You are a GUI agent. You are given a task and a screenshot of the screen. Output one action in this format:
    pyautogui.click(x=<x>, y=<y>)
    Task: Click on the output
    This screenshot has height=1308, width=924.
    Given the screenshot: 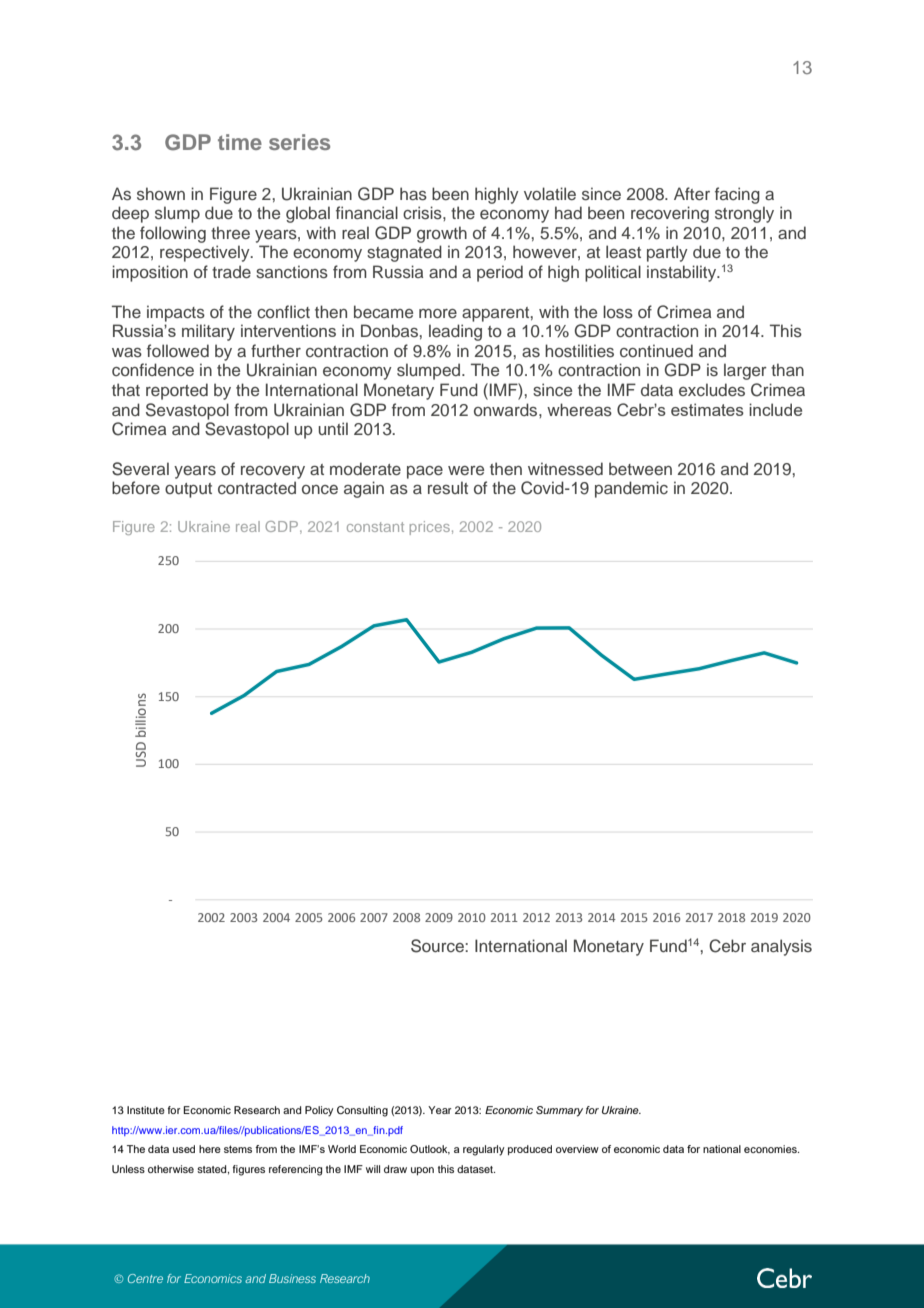 What is the action you would take?
    pyautogui.click(x=188, y=490)
